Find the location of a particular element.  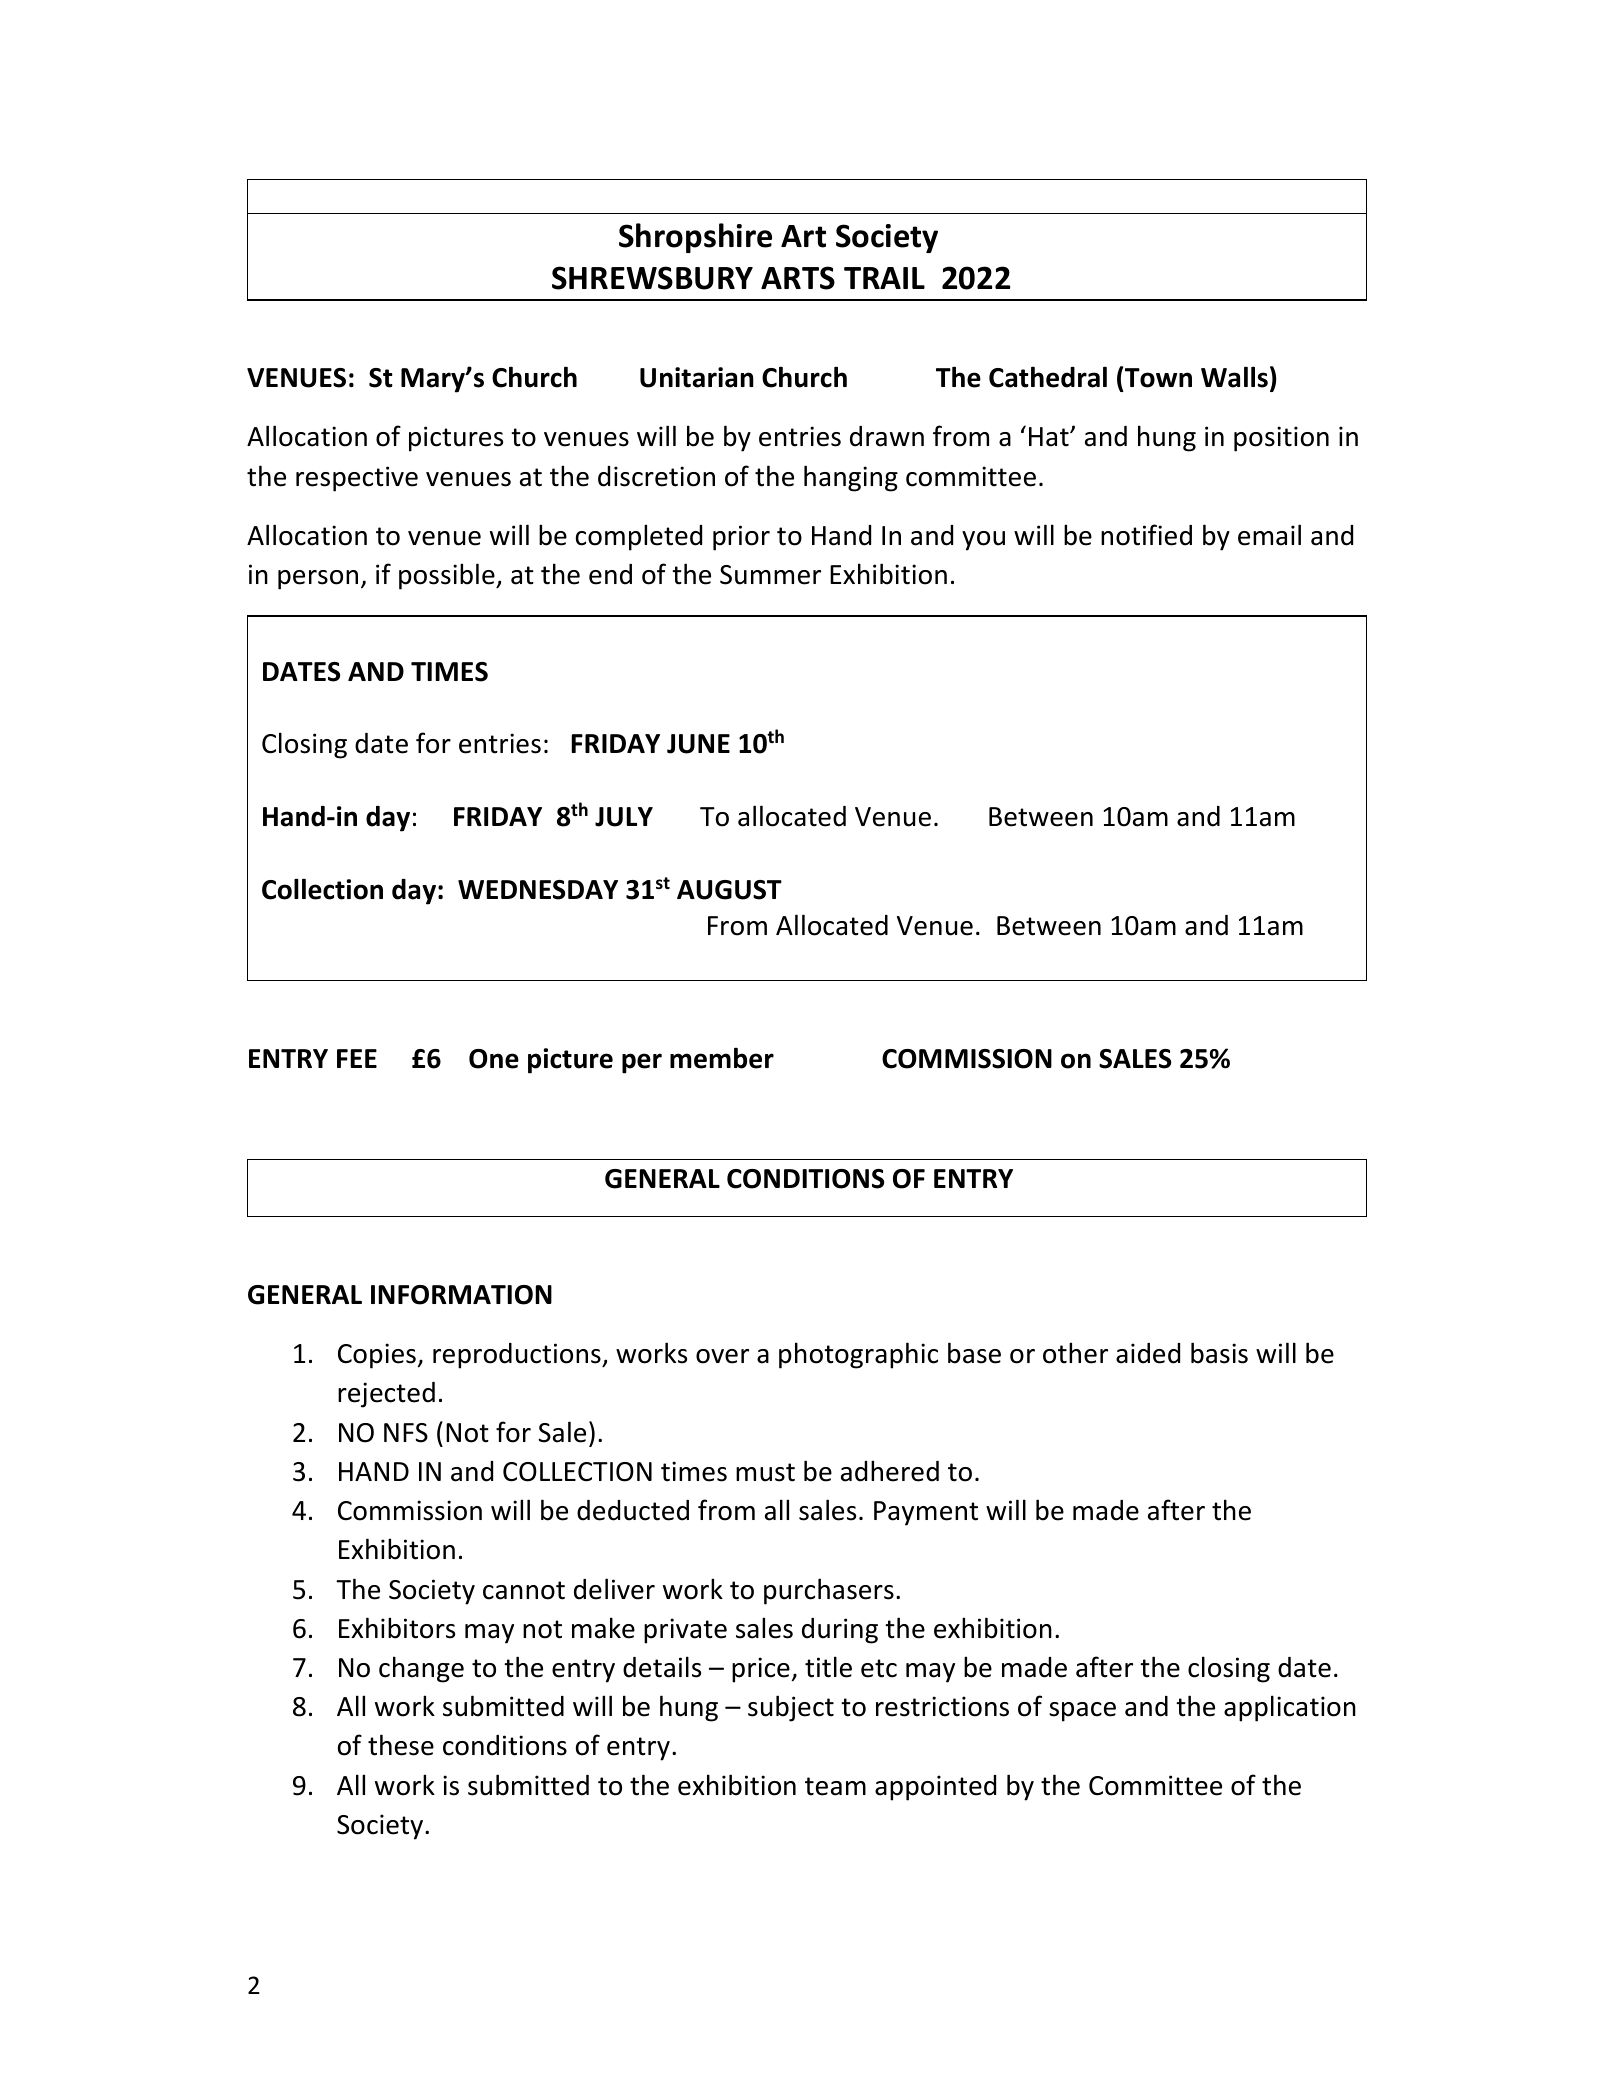

possible is located at coordinates (448, 576).
